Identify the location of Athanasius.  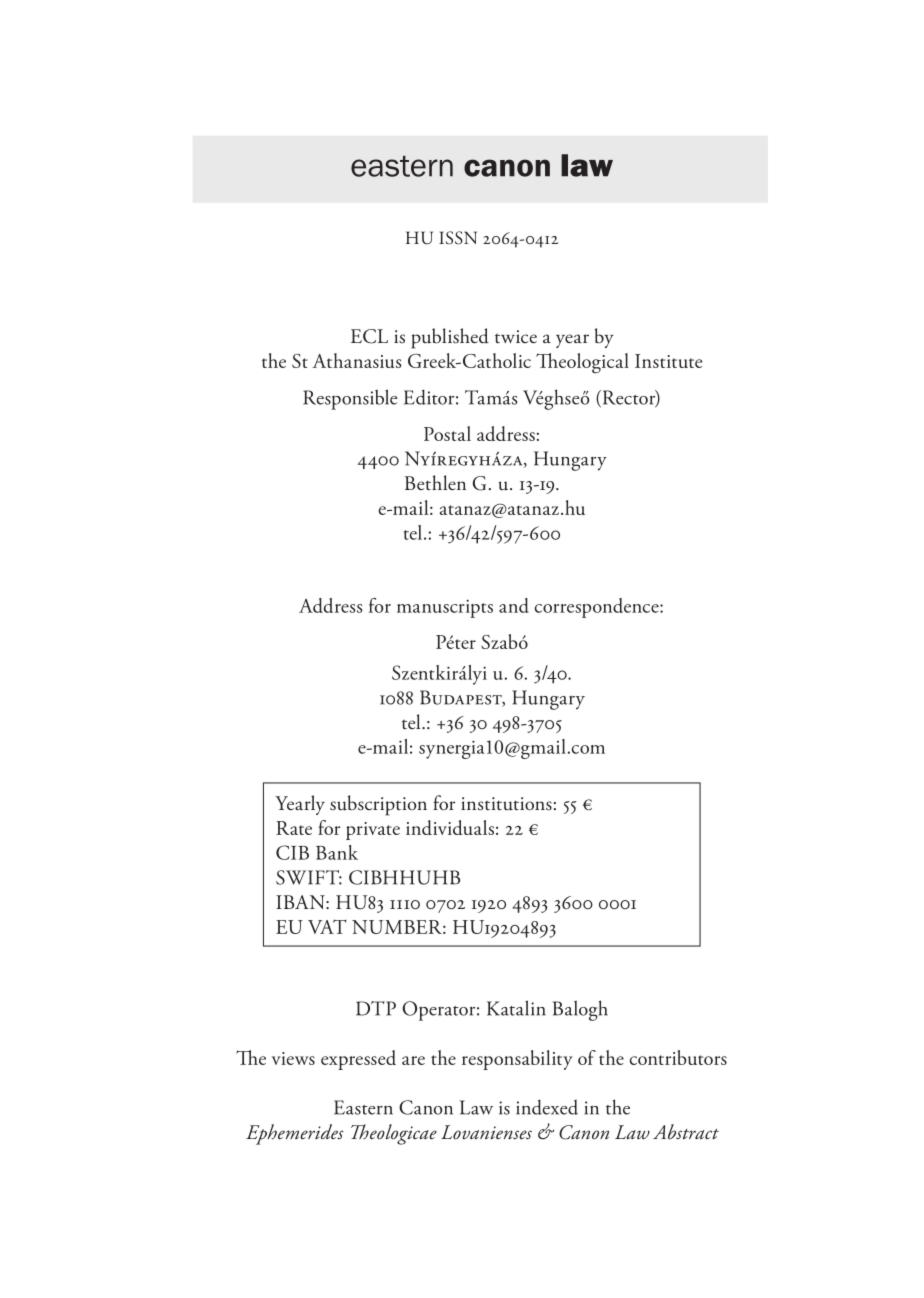
(357, 360).
